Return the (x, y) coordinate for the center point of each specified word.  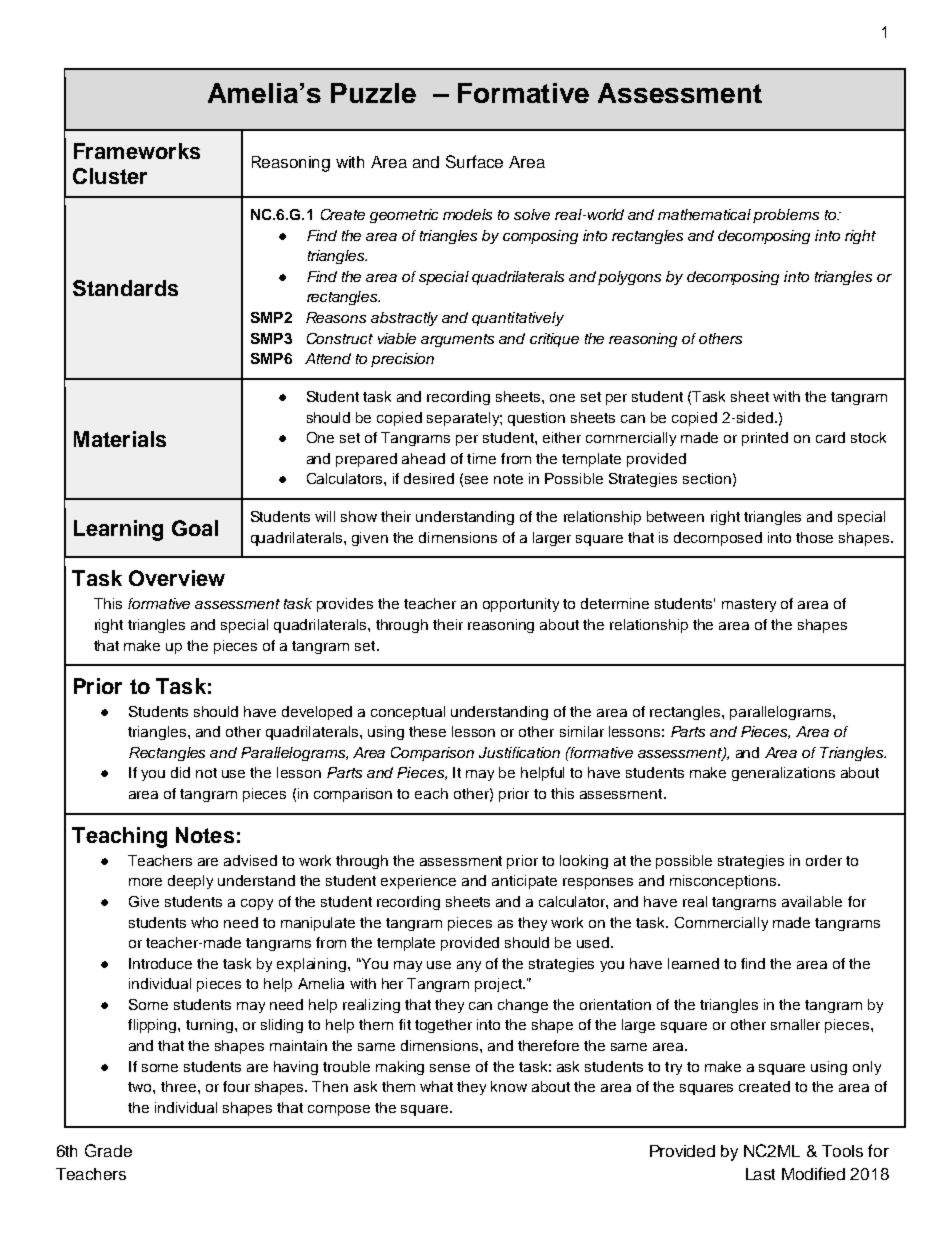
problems (786, 216)
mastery (749, 605)
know (509, 1086)
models (467, 214)
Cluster (110, 176)
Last (760, 1174)
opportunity (521, 605)
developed (317, 713)
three (178, 1086)
